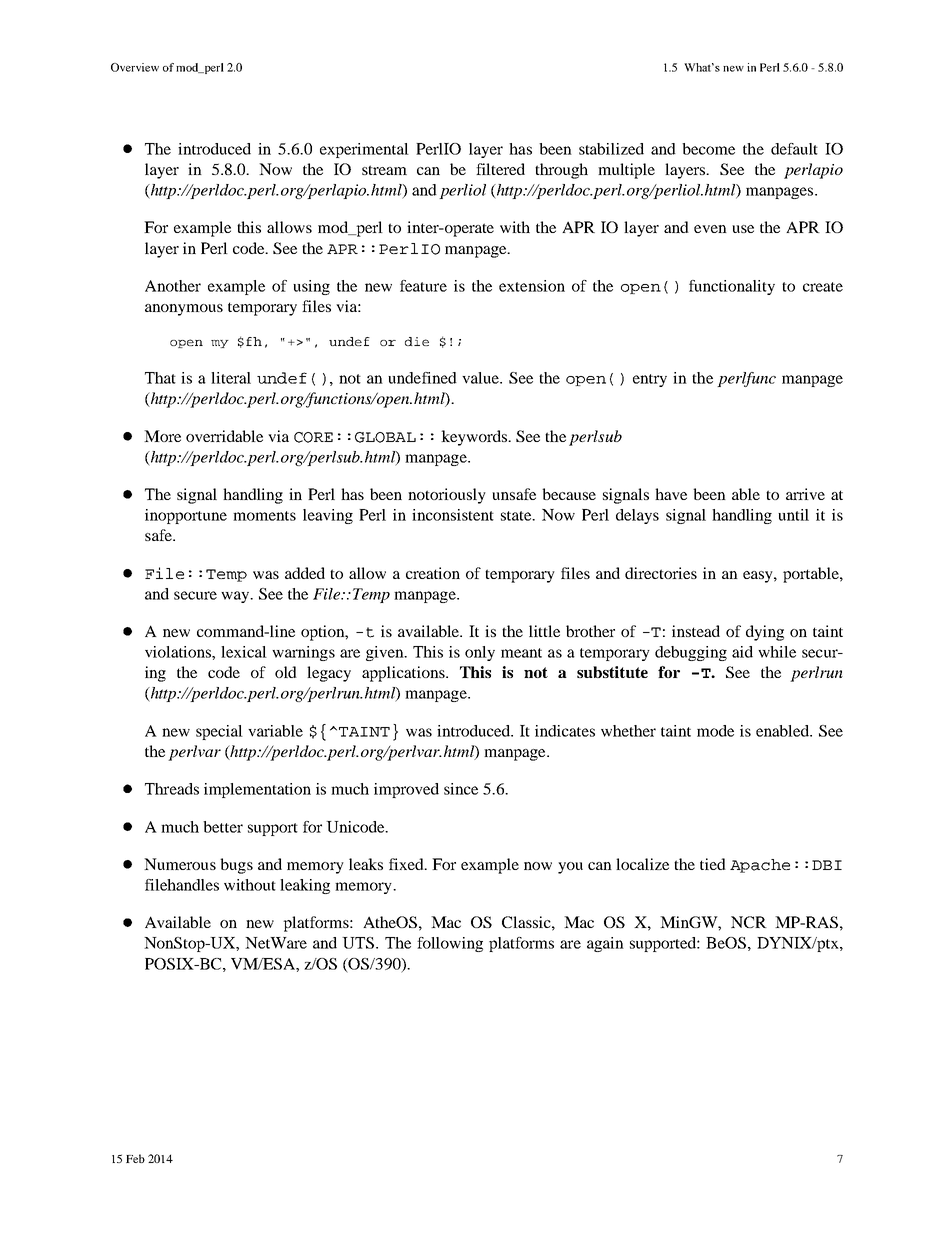 Image resolution: width=952 pixels, height=1233 pixels. What do you see at coordinates (805, 494) in the screenshot?
I see `arrive` at bounding box center [805, 494].
